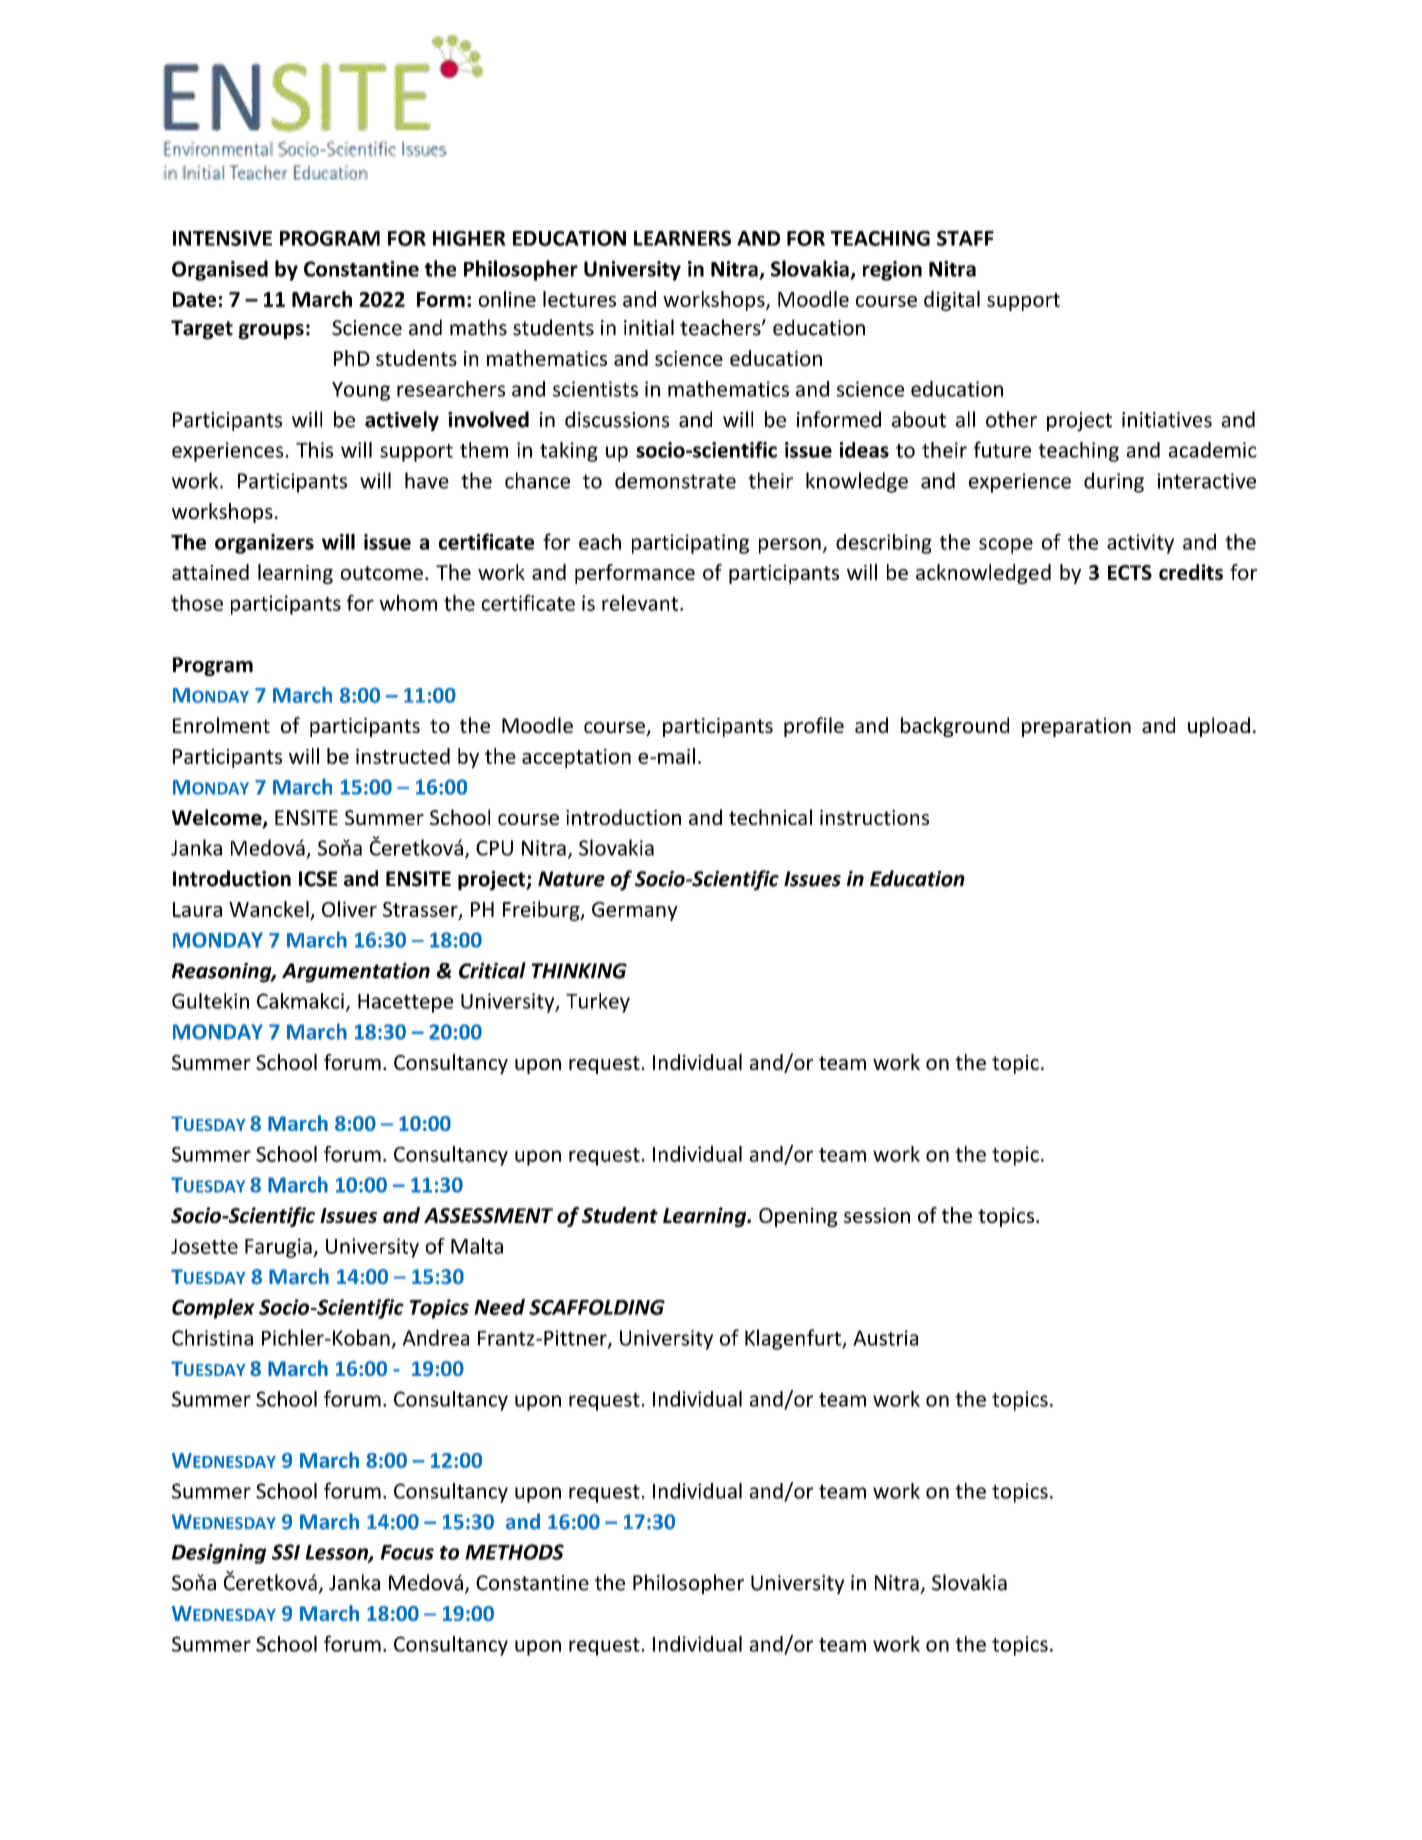 This screenshot has height=1840, width=1422. What do you see at coordinates (221, 725) in the screenshot?
I see `Enrolment` at bounding box center [221, 725].
